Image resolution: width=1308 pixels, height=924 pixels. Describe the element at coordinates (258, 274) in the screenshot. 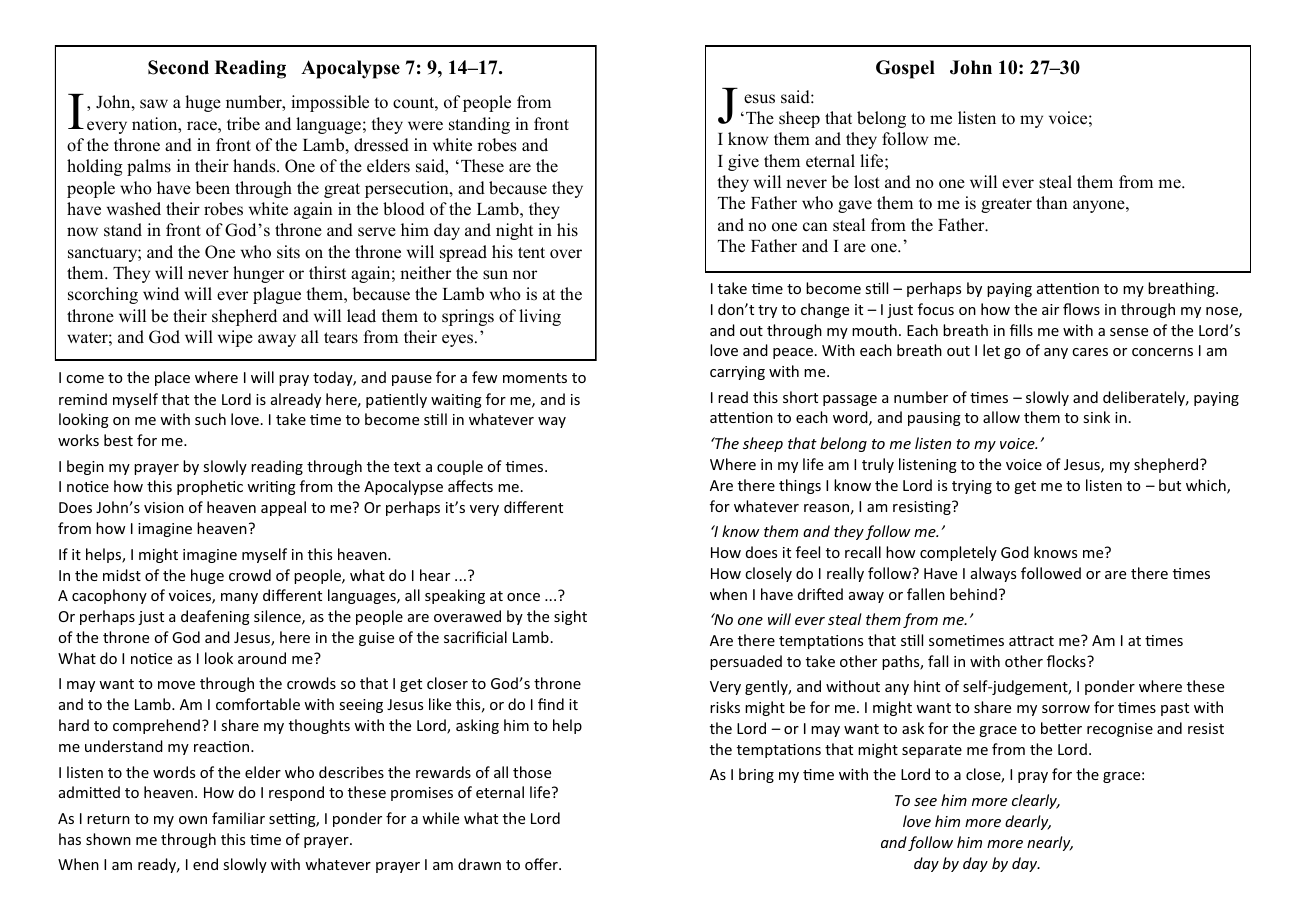

I see `hunger` at that location.
